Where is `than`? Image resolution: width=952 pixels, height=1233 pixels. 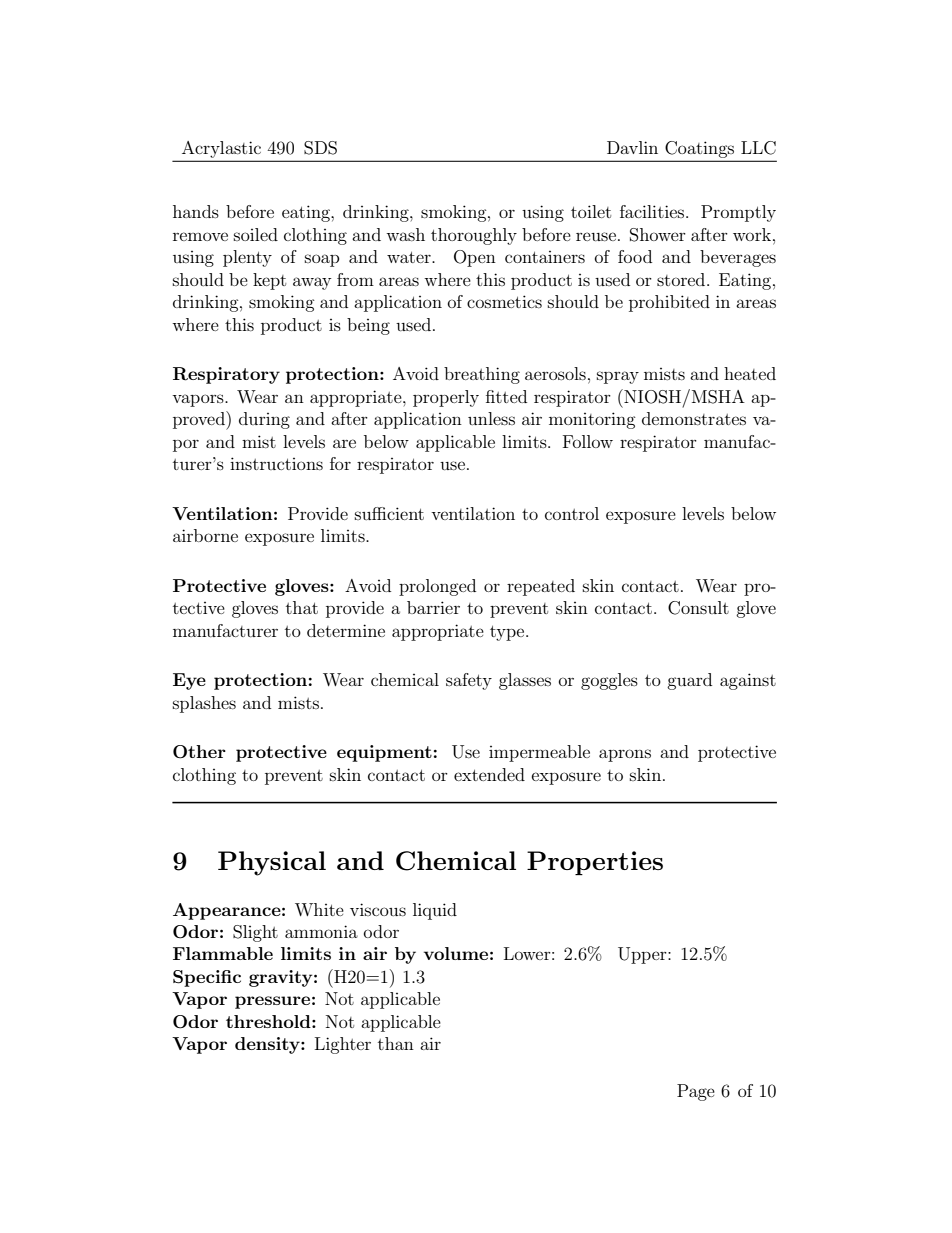
than is located at coordinates (396, 1043).
